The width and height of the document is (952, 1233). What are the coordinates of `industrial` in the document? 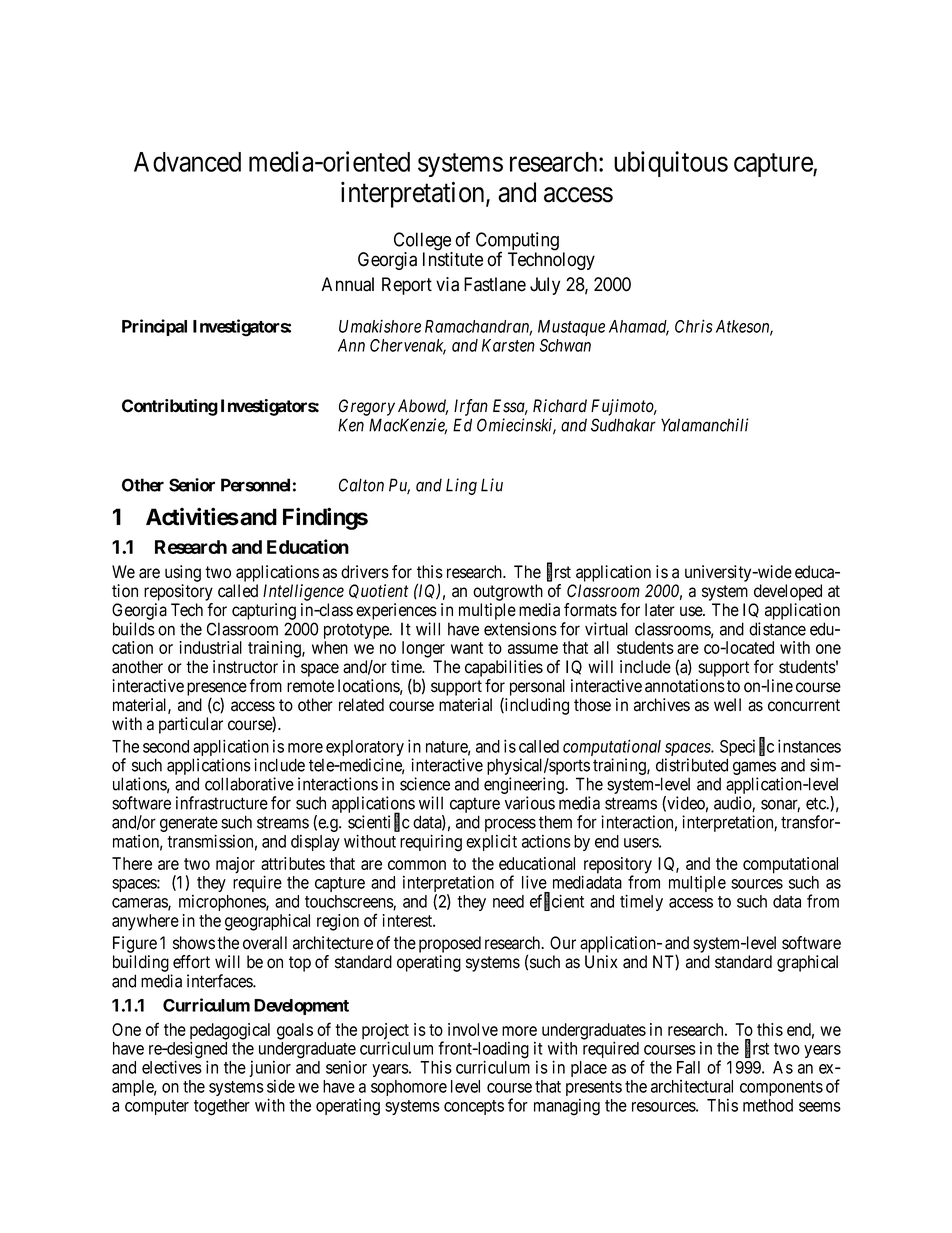 It's located at (210, 647).
